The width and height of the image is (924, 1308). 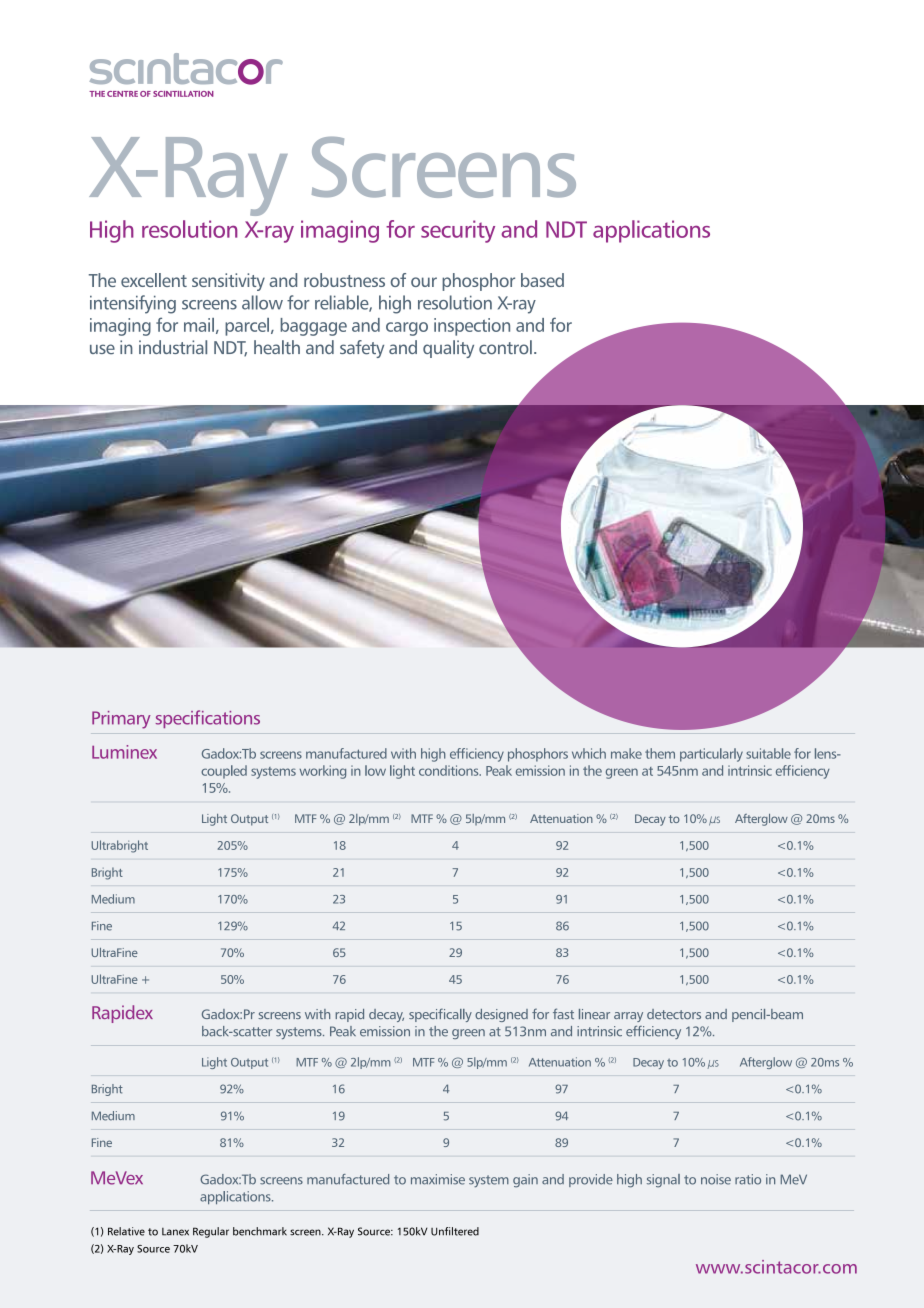 I want to click on specifications, so click(x=208, y=719).
